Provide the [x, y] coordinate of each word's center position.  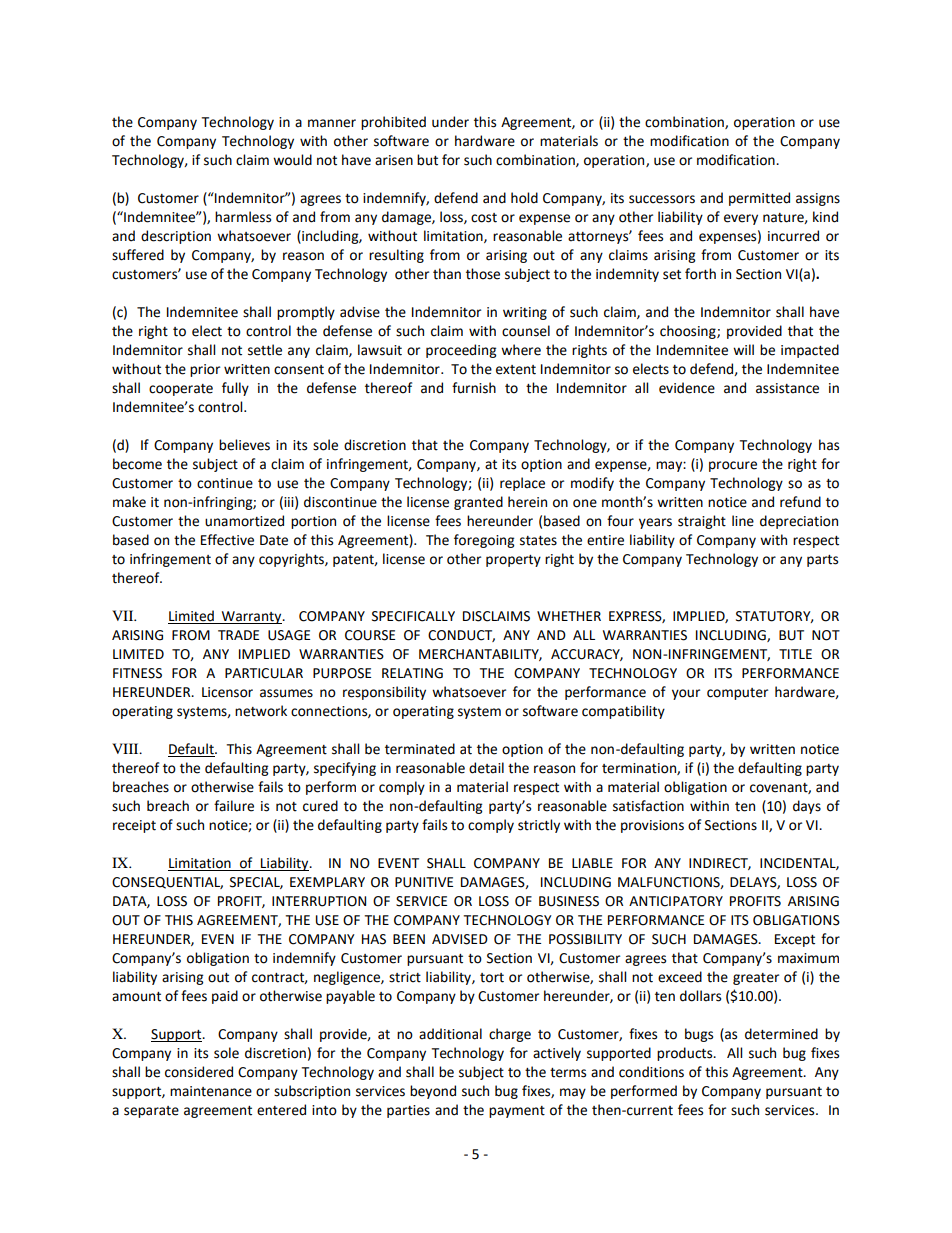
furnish [474, 388]
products [686, 1054]
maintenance [211, 1091]
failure [234, 806]
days [807, 807]
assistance [787, 388]
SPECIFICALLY [413, 616]
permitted [759, 199]
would [292, 160]
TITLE [795, 654]
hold [524, 198]
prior [205, 370]
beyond [433, 1092]
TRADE [238, 635]
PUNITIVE [424, 882]
